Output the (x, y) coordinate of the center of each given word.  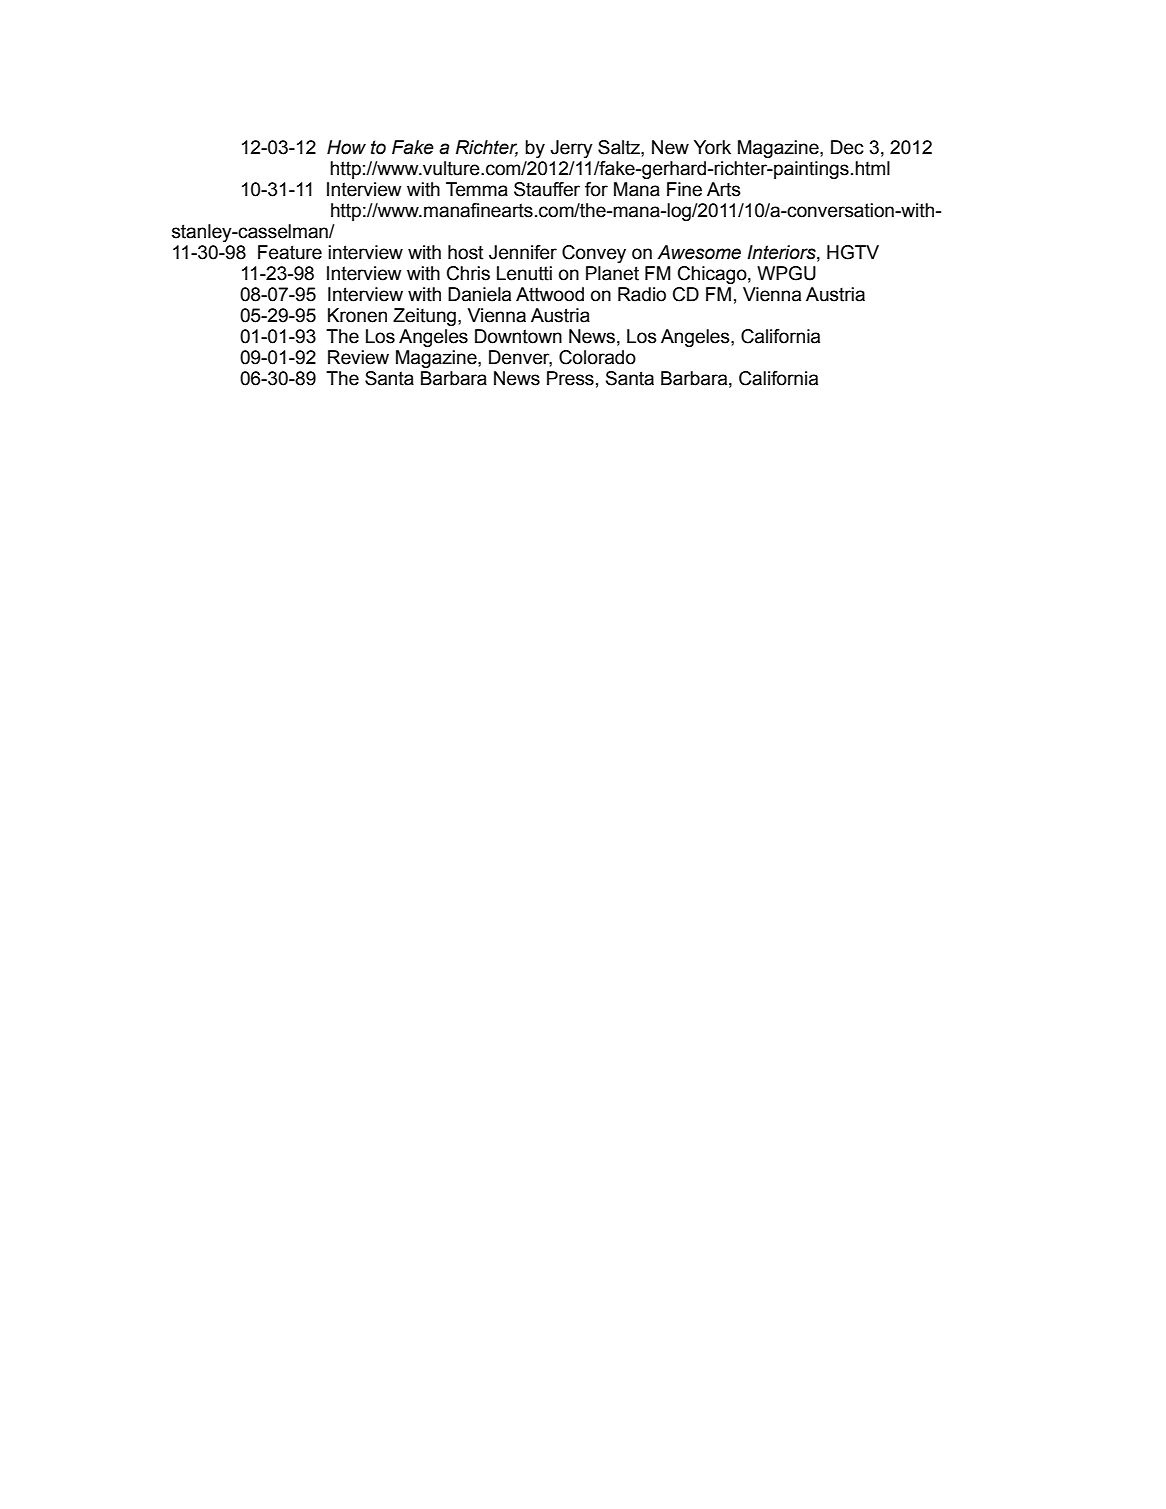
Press (570, 378)
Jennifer (523, 252)
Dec (847, 147)
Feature (290, 252)
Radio (642, 294)
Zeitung (424, 317)
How (346, 147)
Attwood (550, 294)
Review (358, 357)
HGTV (853, 252)
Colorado (597, 357)
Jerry (571, 149)
